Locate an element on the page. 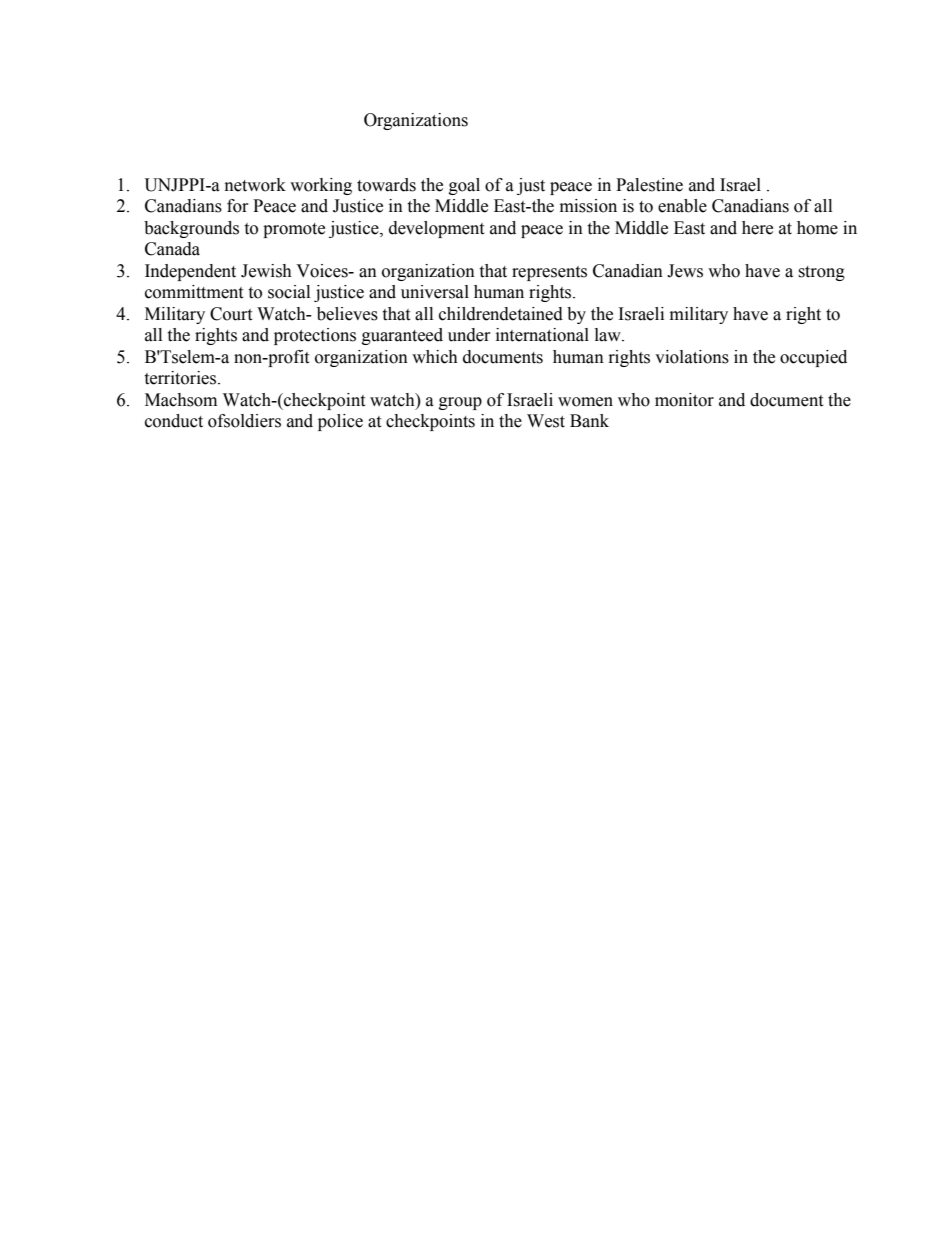 The image size is (952, 1233). network is located at coordinates (255, 185).
